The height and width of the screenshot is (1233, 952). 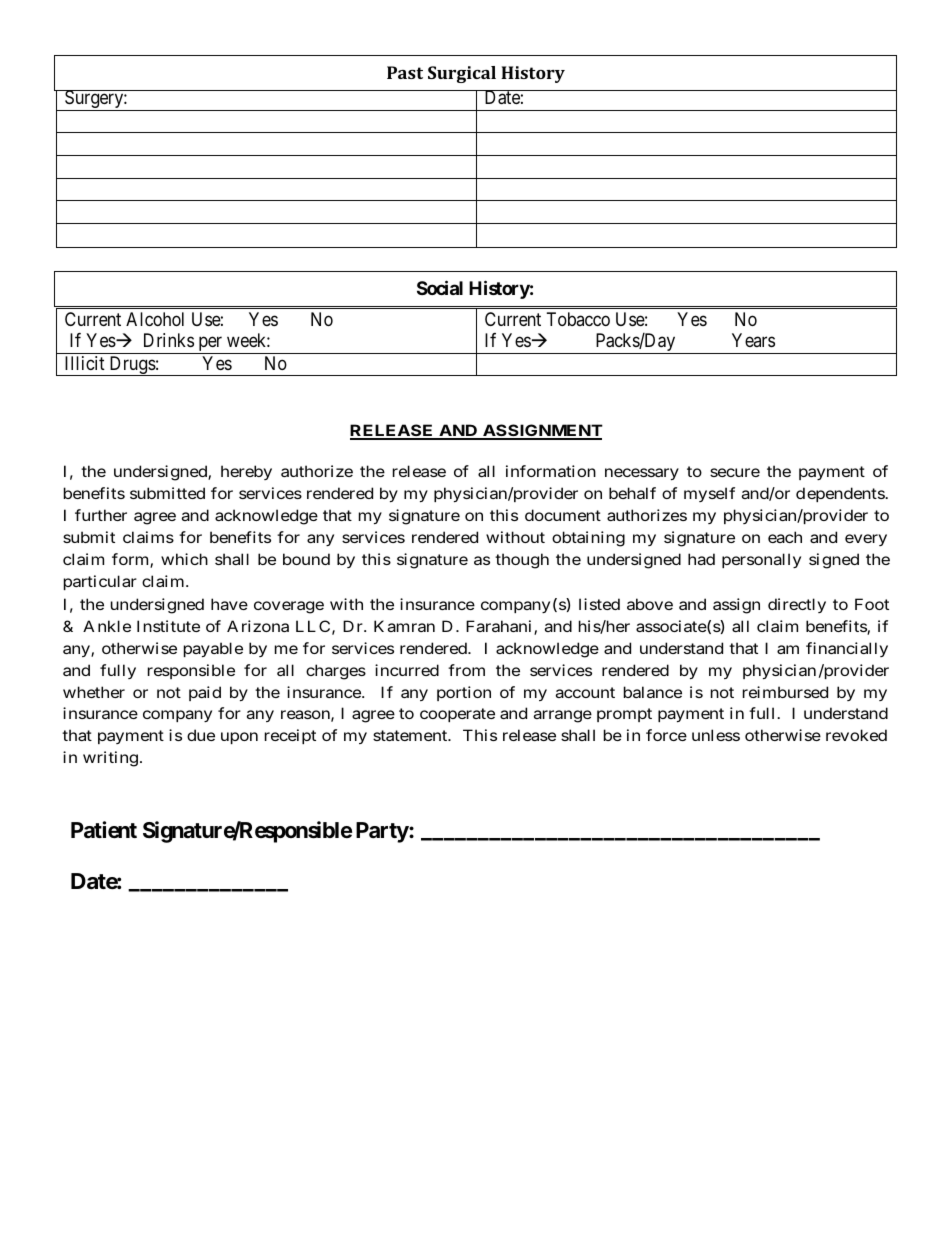 What do you see at coordinates (382, 832) in the screenshot?
I see `Party` at bounding box center [382, 832].
